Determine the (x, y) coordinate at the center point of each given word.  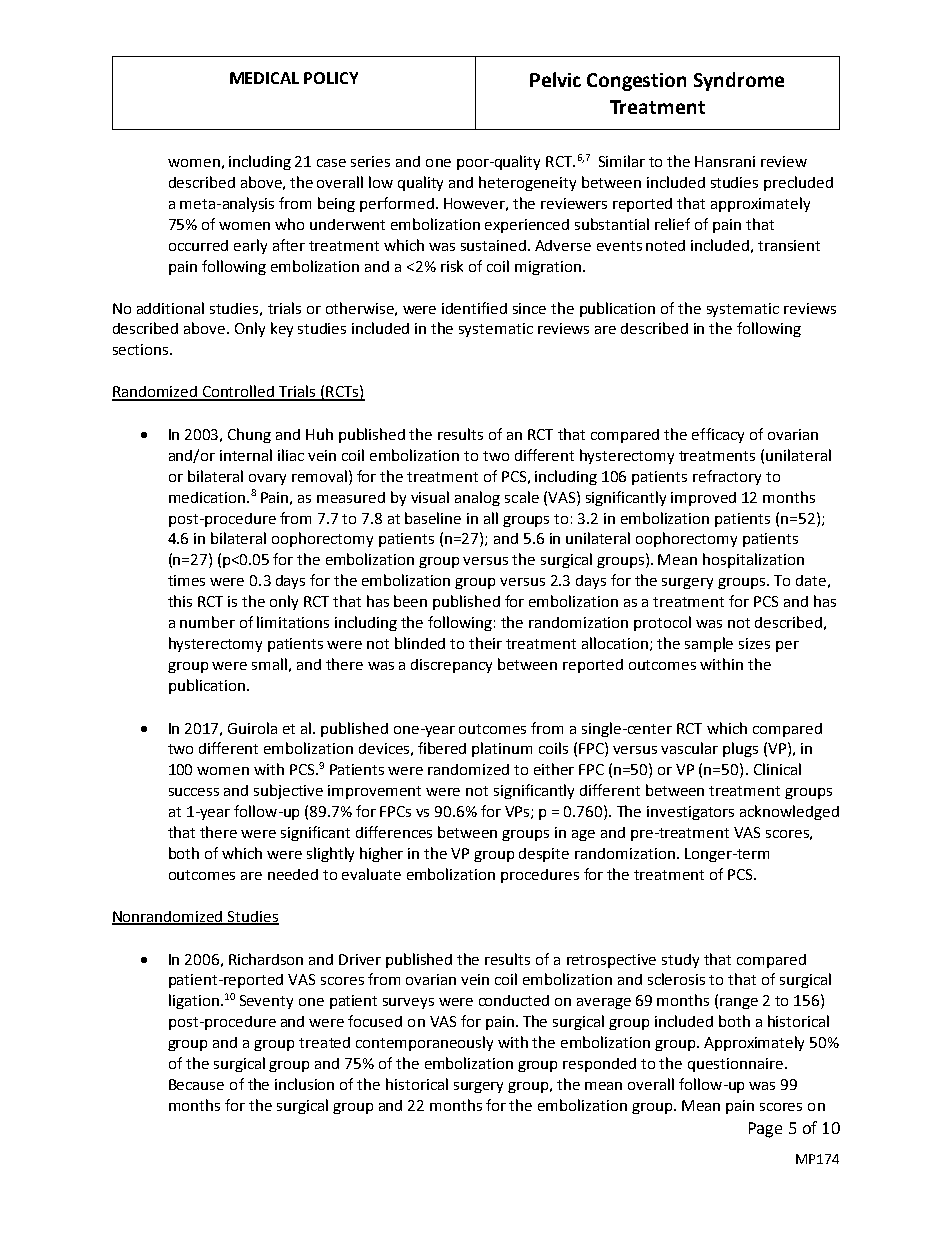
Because (196, 1084)
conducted (514, 1000)
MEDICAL (264, 78)
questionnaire (737, 1065)
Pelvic (555, 79)
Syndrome (739, 81)
